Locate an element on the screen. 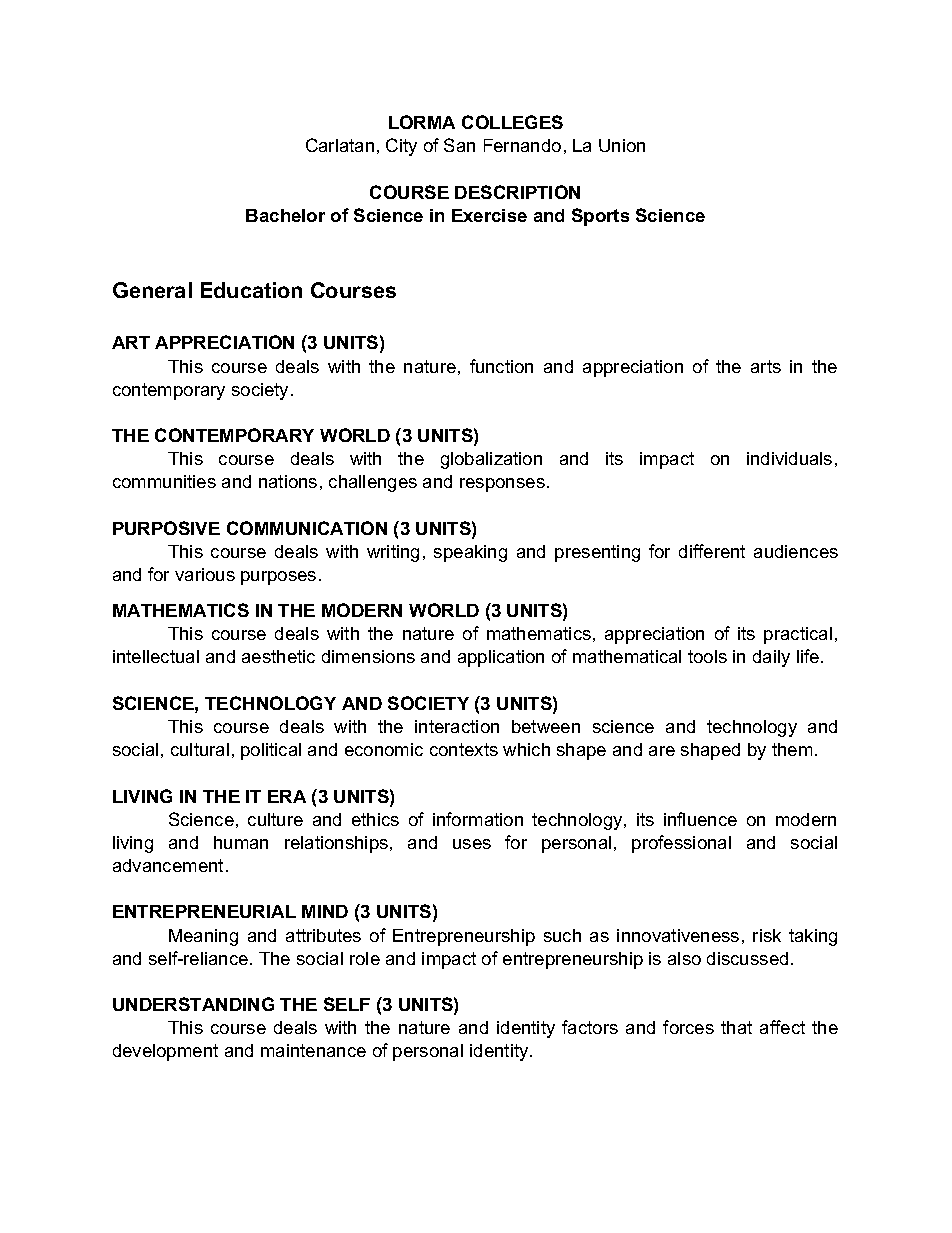  culture is located at coordinates (275, 819).
